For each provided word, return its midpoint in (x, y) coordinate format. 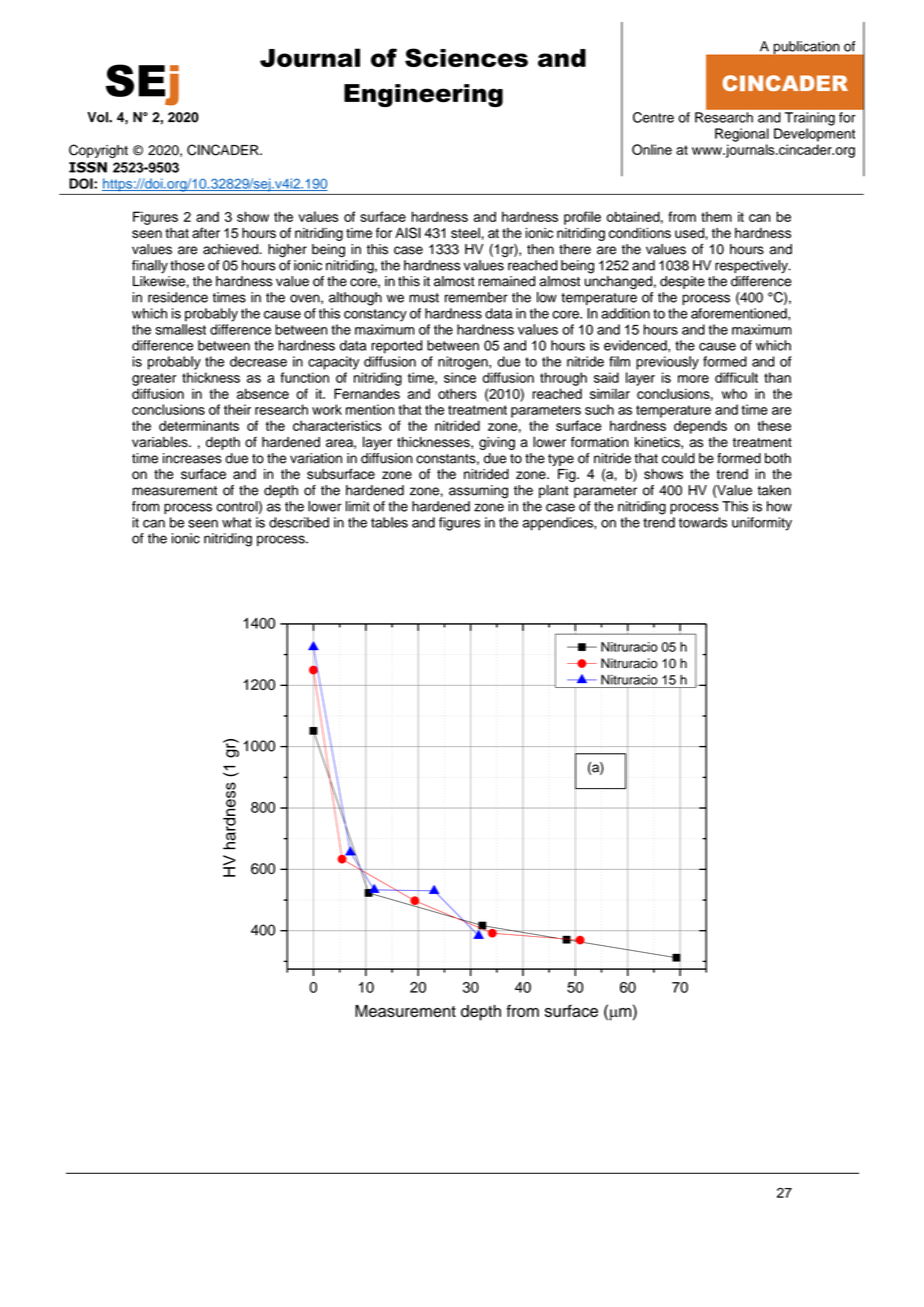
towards (703, 522)
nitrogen (464, 363)
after (206, 232)
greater (154, 379)
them (716, 216)
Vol (98, 117)
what (237, 522)
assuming (478, 492)
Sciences (466, 57)
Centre (653, 117)
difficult (736, 377)
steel (465, 232)
